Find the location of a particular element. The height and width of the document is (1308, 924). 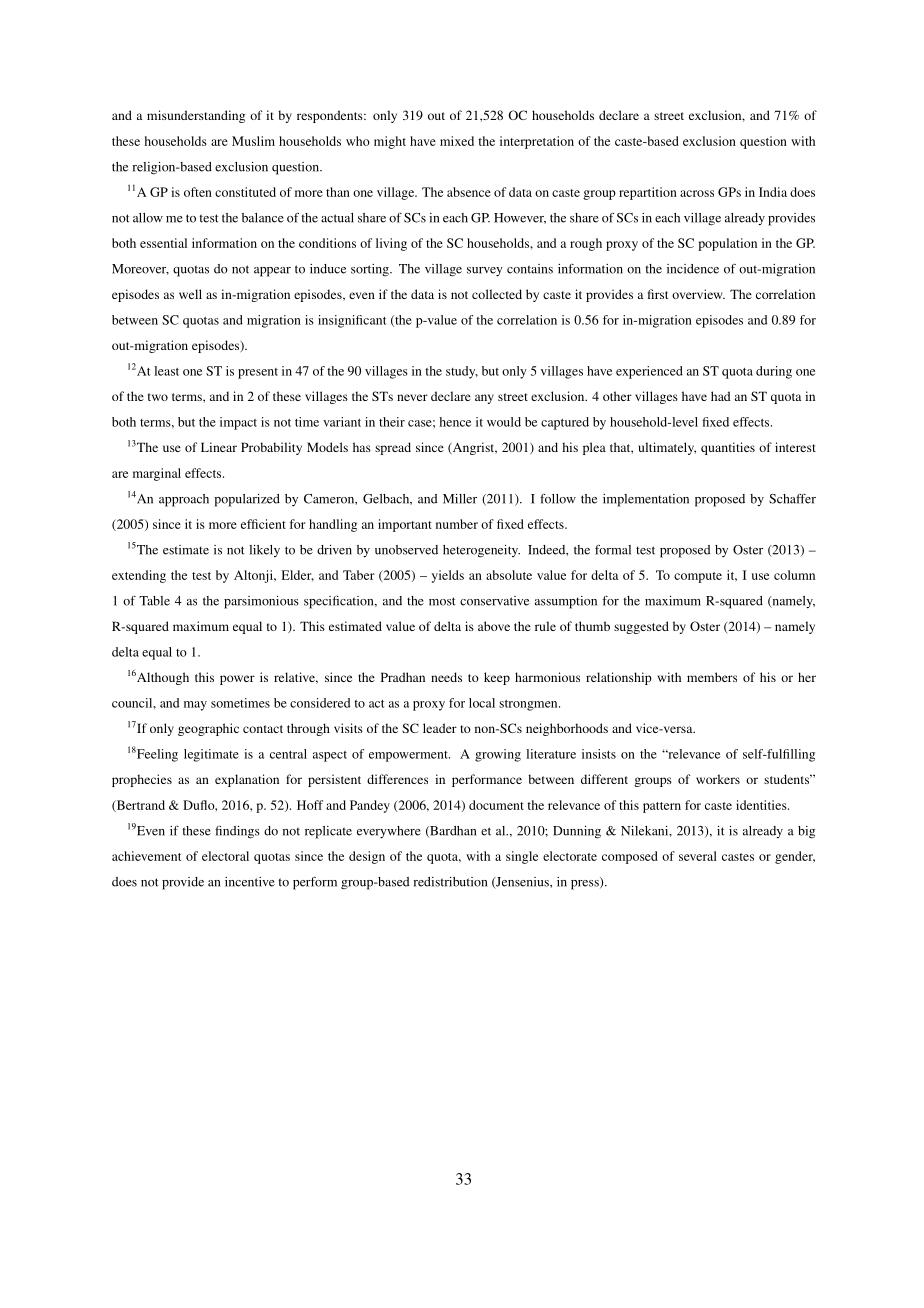

may is located at coordinates (195, 706).
